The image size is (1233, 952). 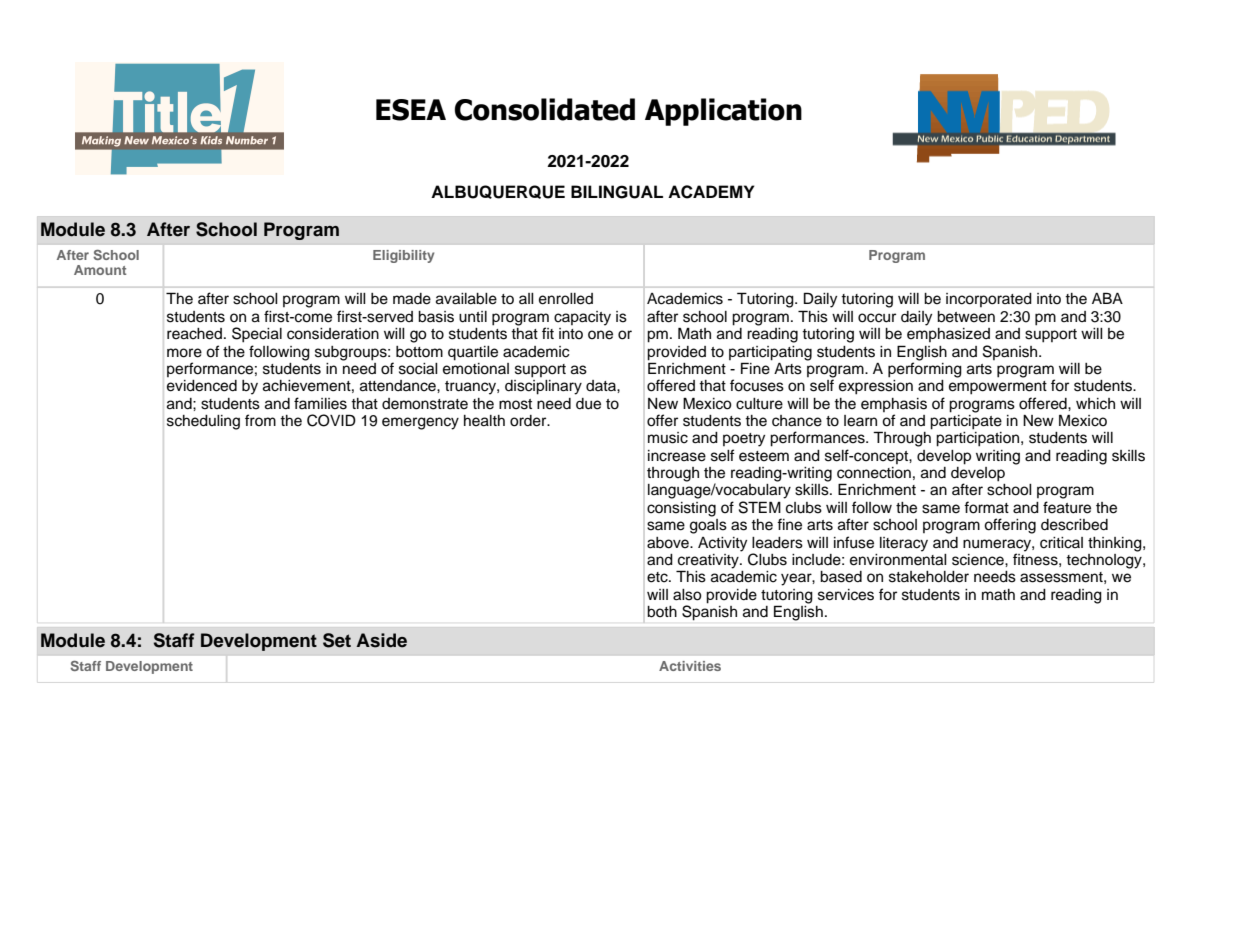 What do you see at coordinates (723, 112) in the page?
I see `Application` at bounding box center [723, 112].
